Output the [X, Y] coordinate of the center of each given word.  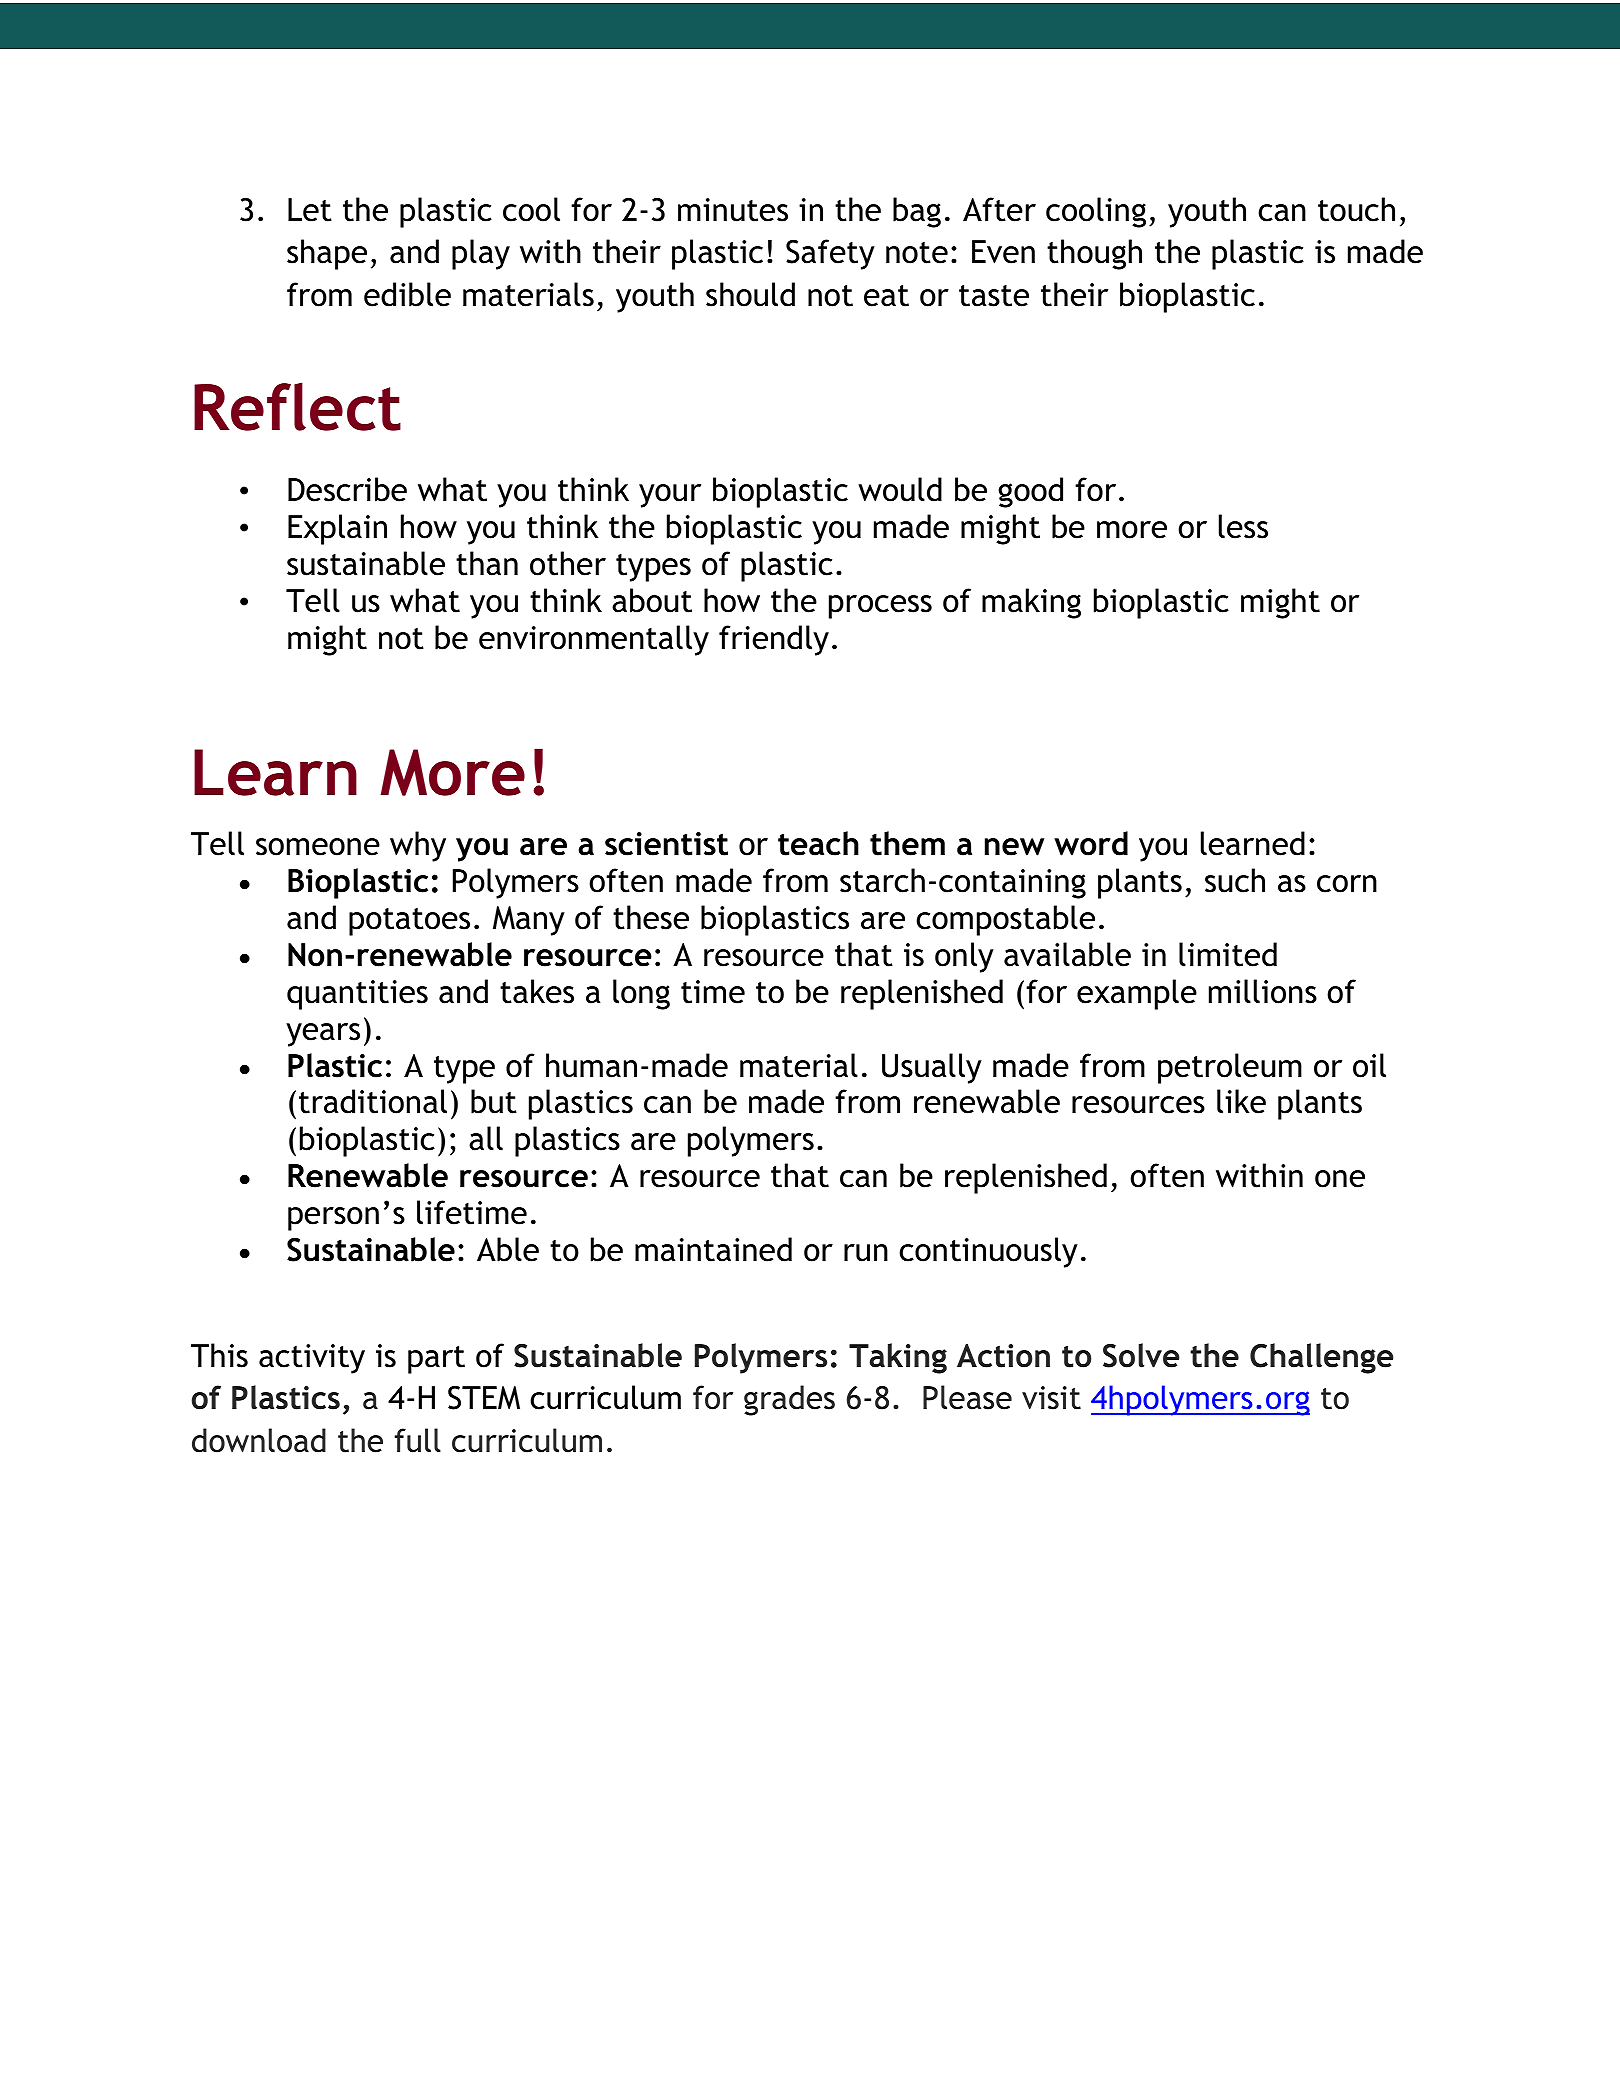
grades [789, 1400]
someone [318, 847]
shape [327, 254]
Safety [830, 254]
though [1094, 254]
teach [818, 843]
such [1235, 880]
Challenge [1322, 1358]
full [417, 1440]
